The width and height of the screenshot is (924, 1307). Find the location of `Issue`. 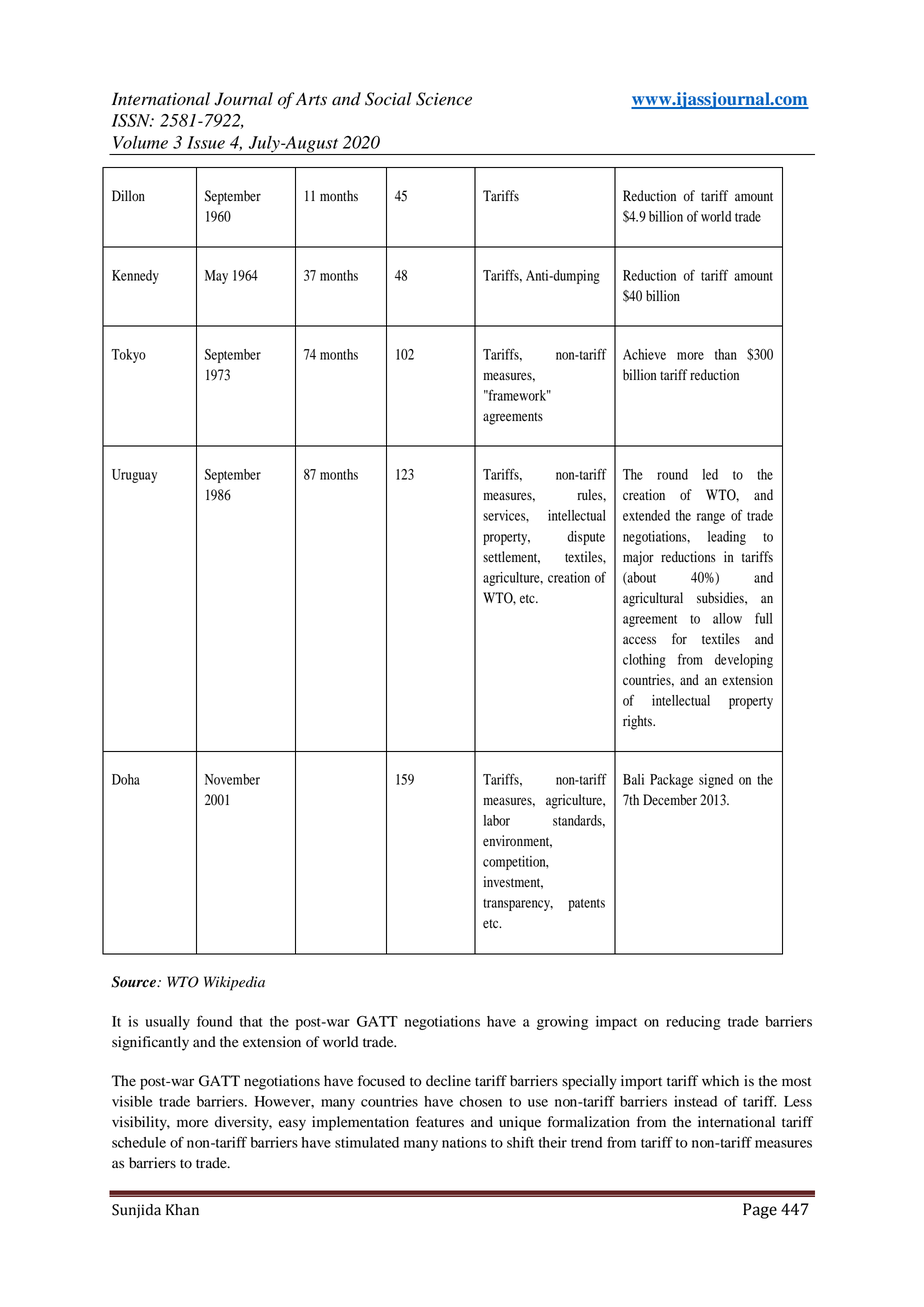

Issue is located at coordinates (206, 142).
